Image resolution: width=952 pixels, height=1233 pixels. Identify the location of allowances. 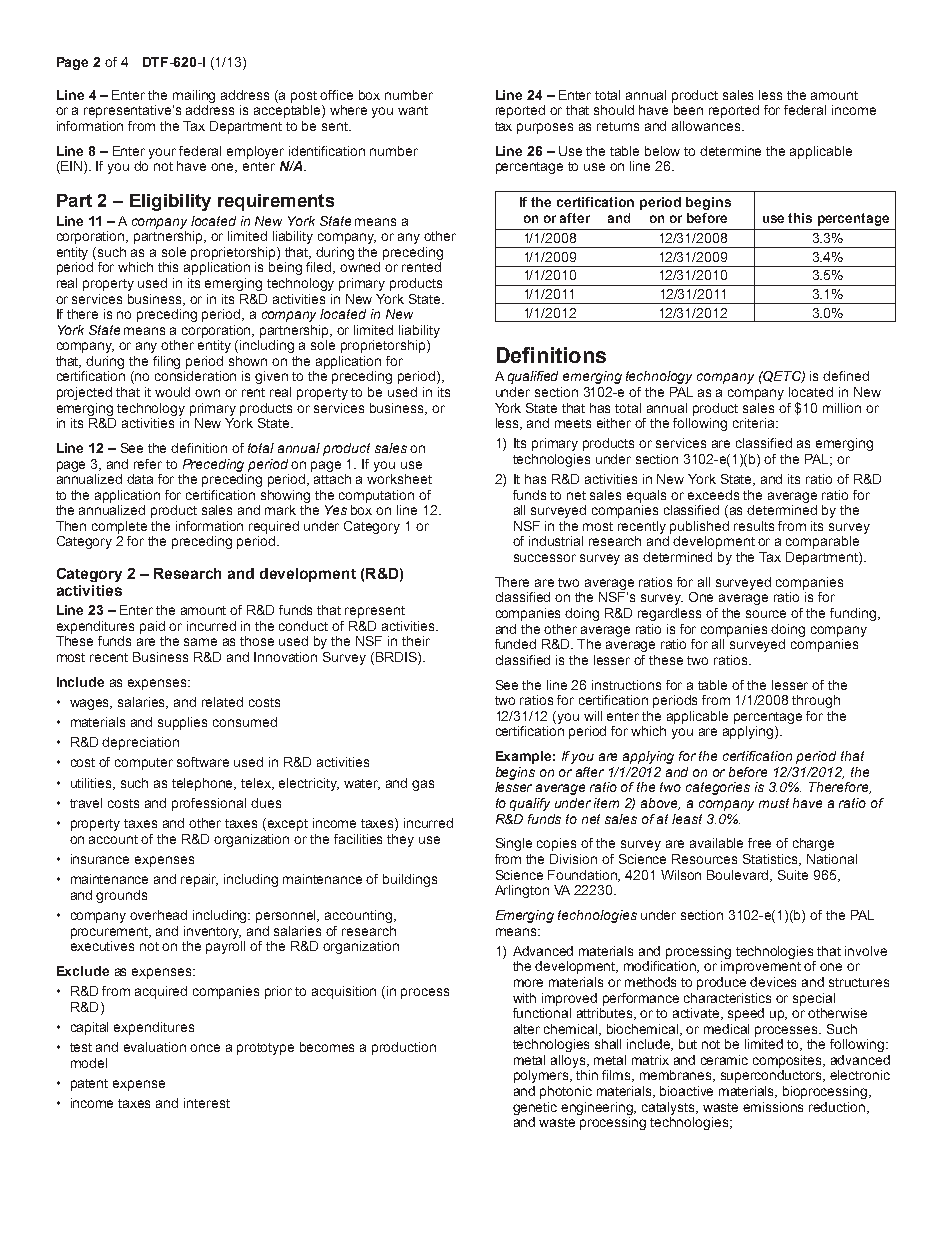
(707, 126).
